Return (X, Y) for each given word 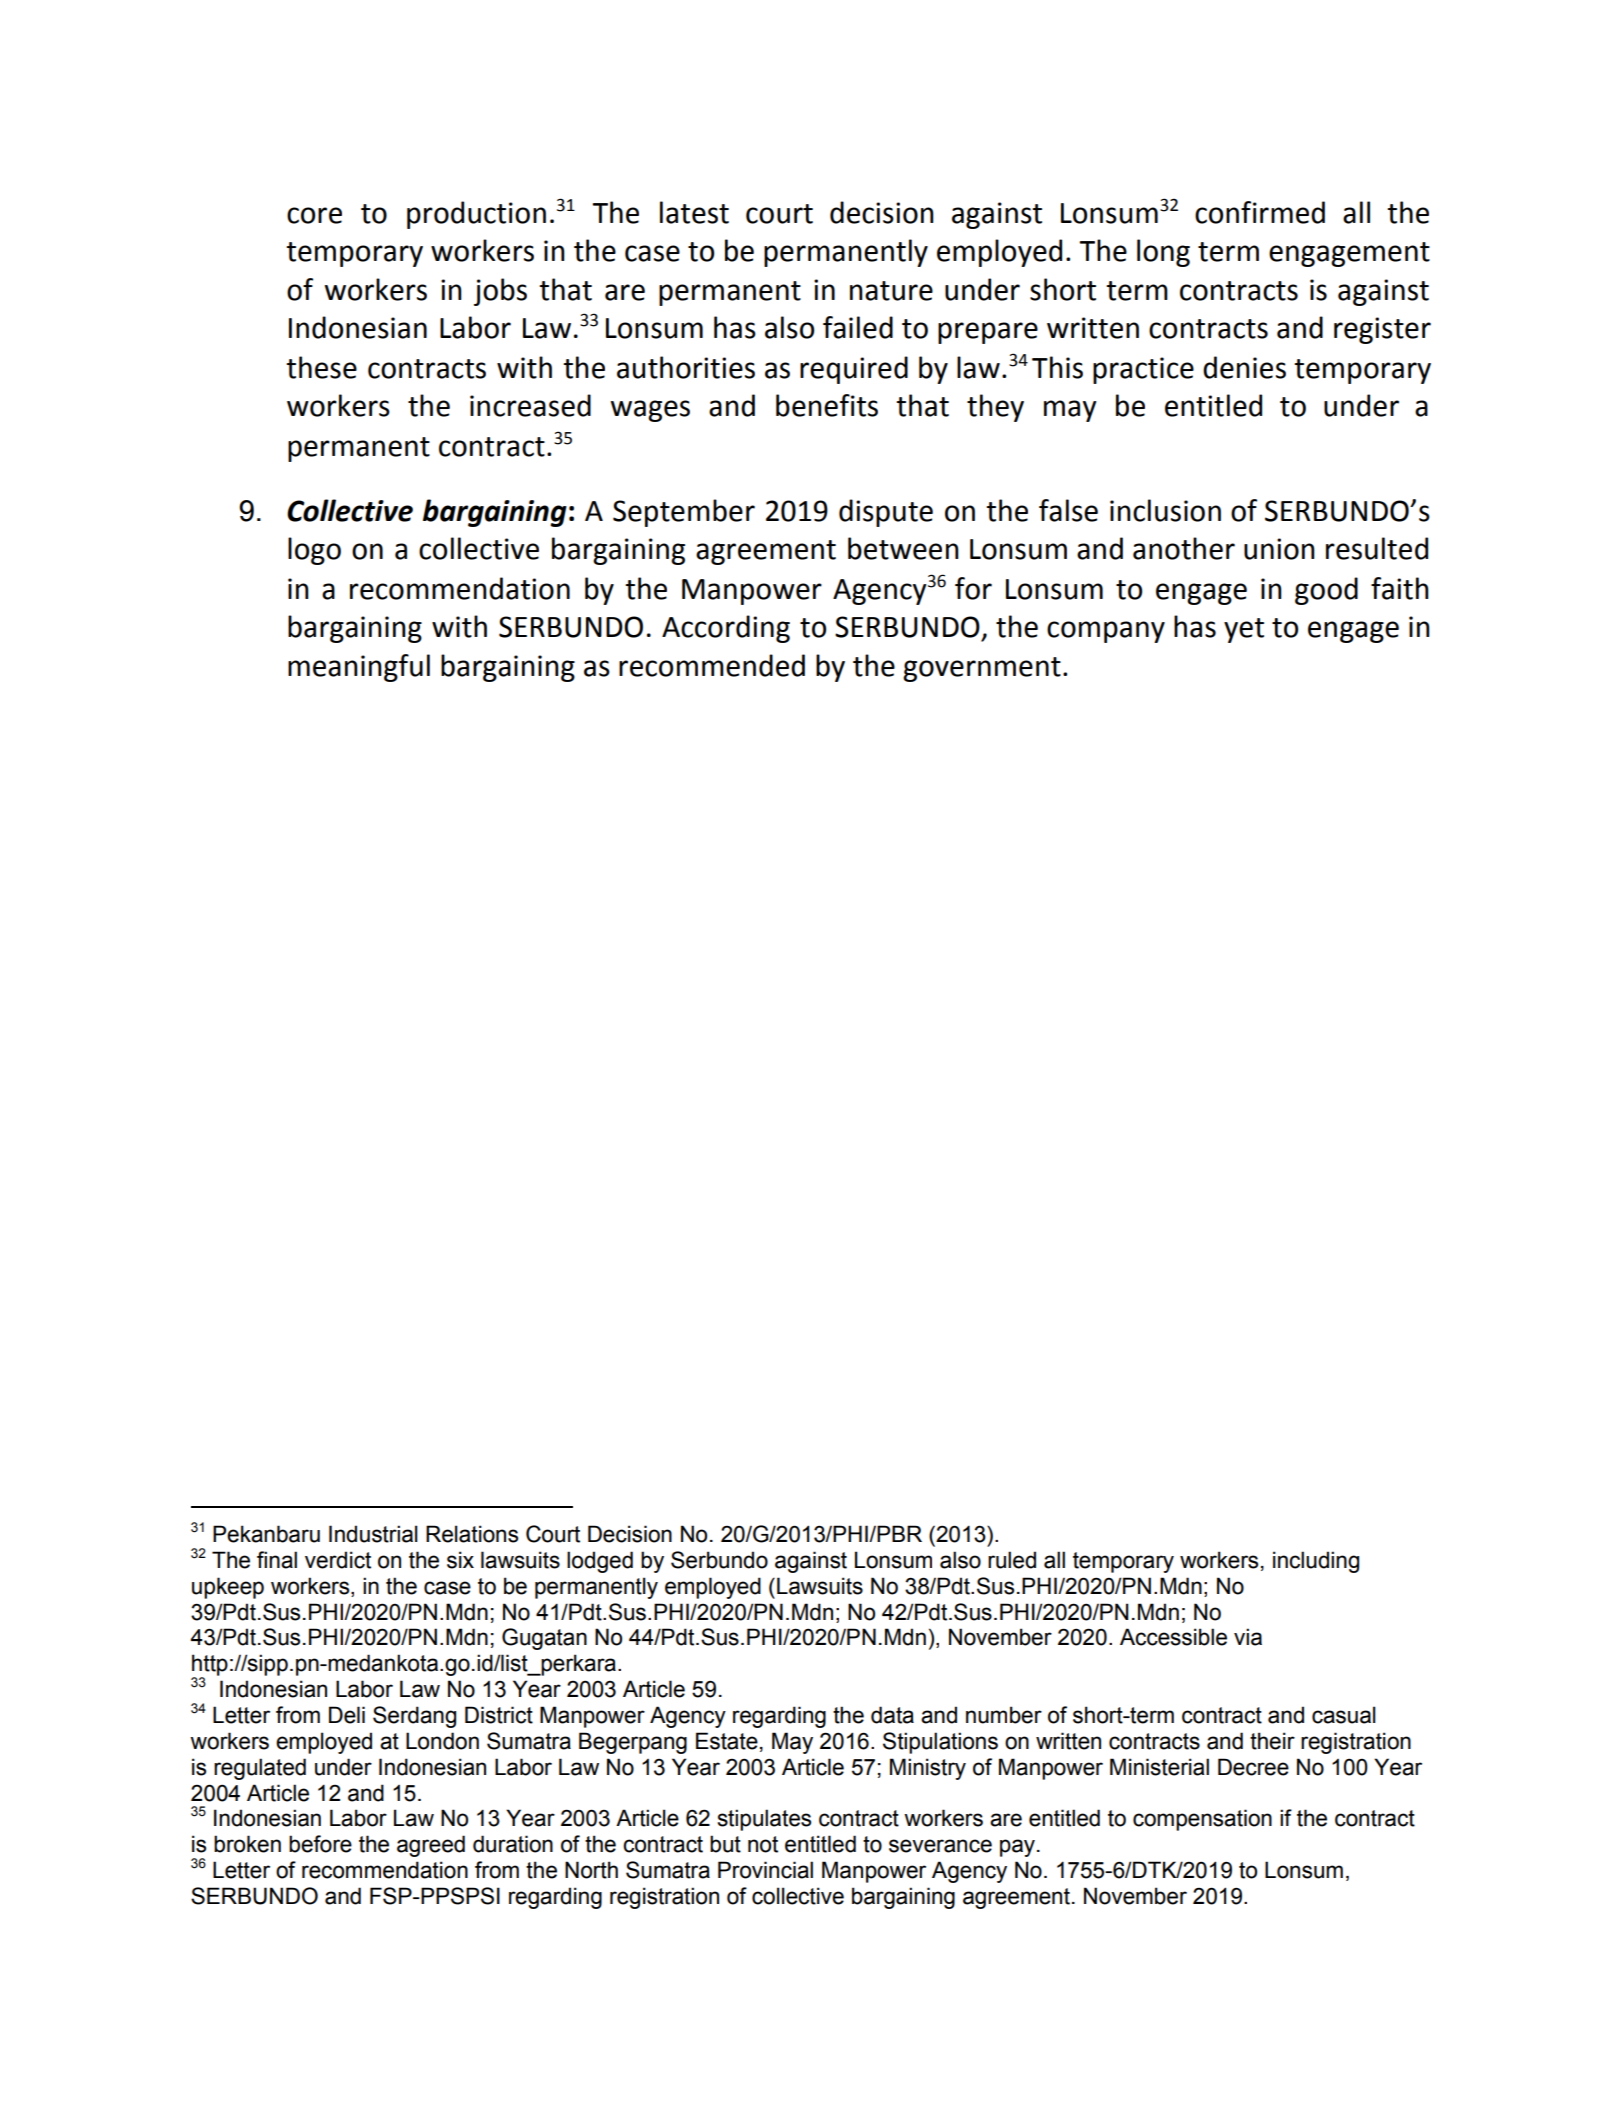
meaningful (359, 668)
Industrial (373, 1534)
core (314, 215)
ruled (1012, 1560)
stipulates (764, 1820)
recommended (712, 665)
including (1316, 1562)
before (320, 1844)
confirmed (1260, 212)
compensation (1202, 1820)
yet (1244, 630)
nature (891, 291)
